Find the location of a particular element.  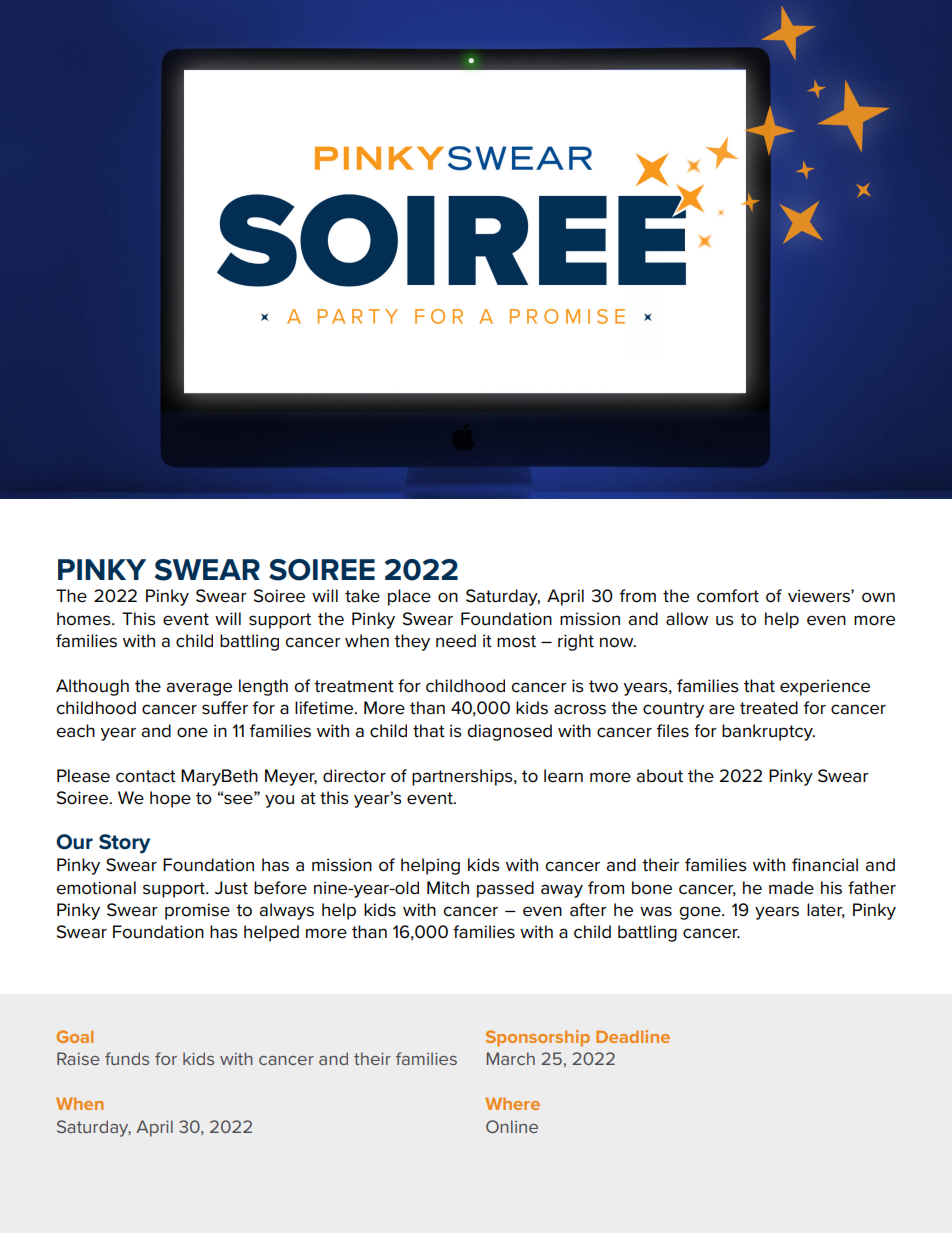

Deadline is located at coordinates (633, 1036).
